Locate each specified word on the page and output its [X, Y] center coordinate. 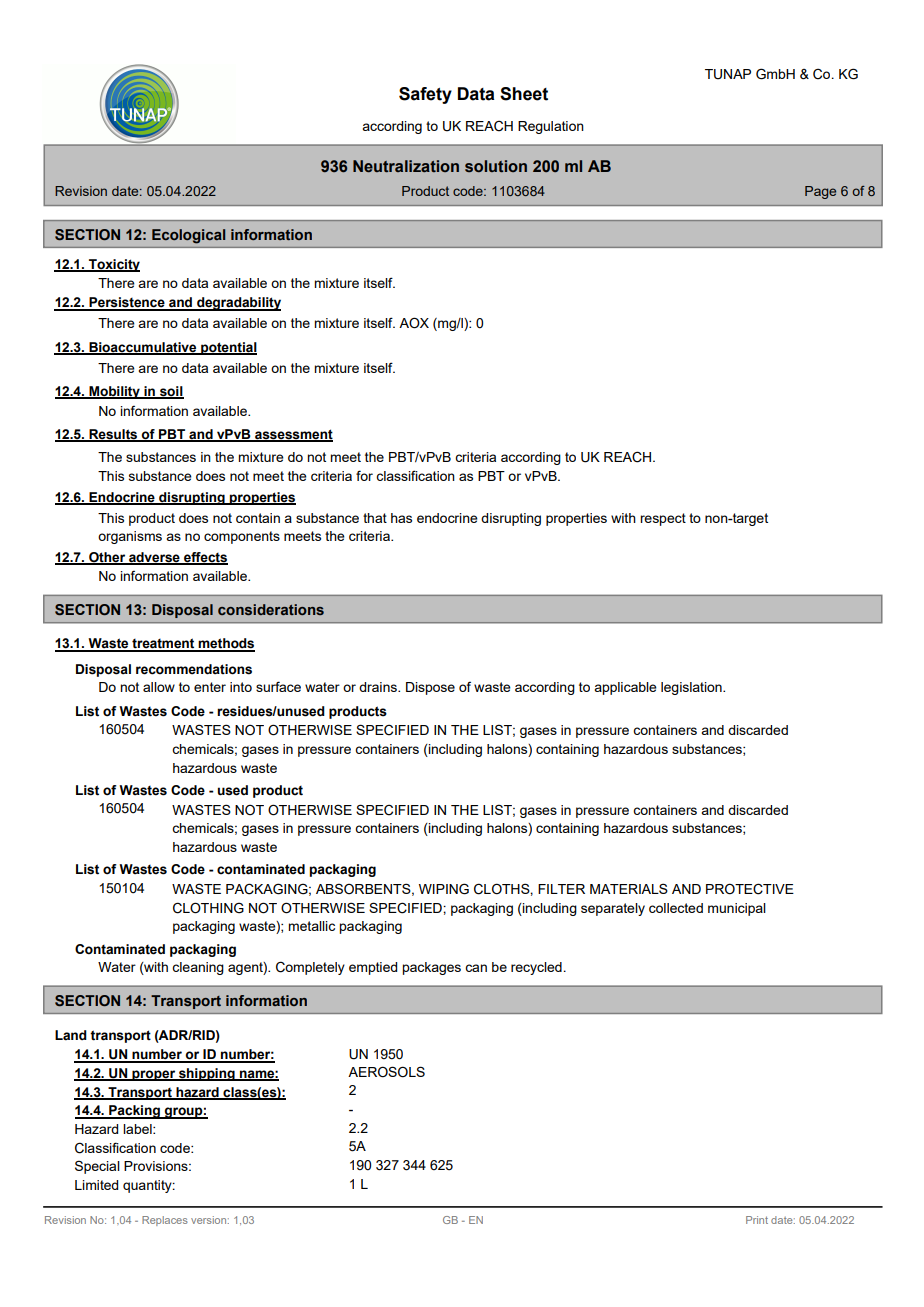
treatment [163, 644]
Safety [425, 95]
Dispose [430, 688]
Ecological [188, 236]
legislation [692, 688]
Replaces [165, 1221]
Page [820, 192]
